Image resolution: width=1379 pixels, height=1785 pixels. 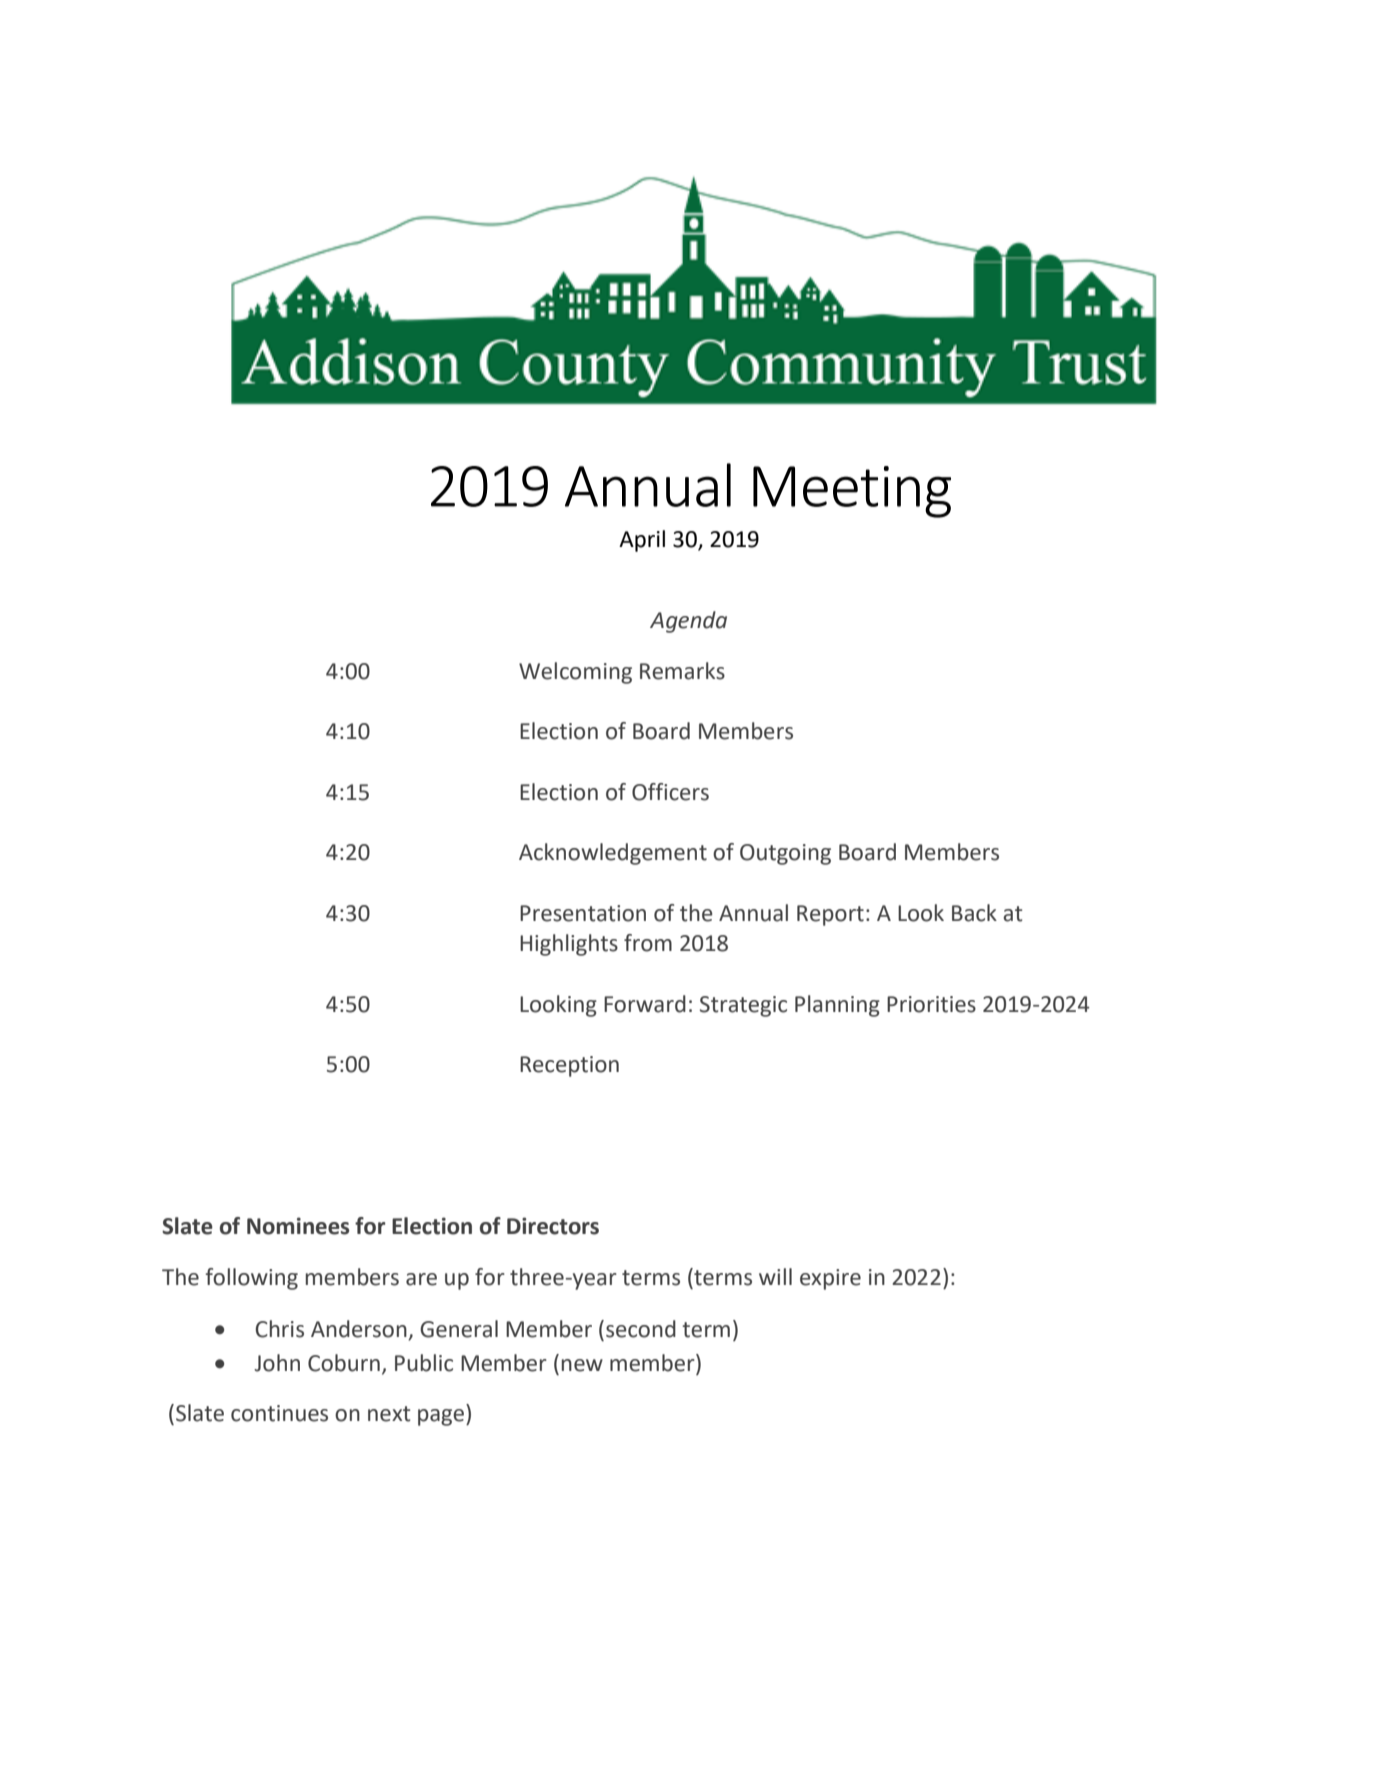 I want to click on Coburn, so click(x=344, y=1363).
